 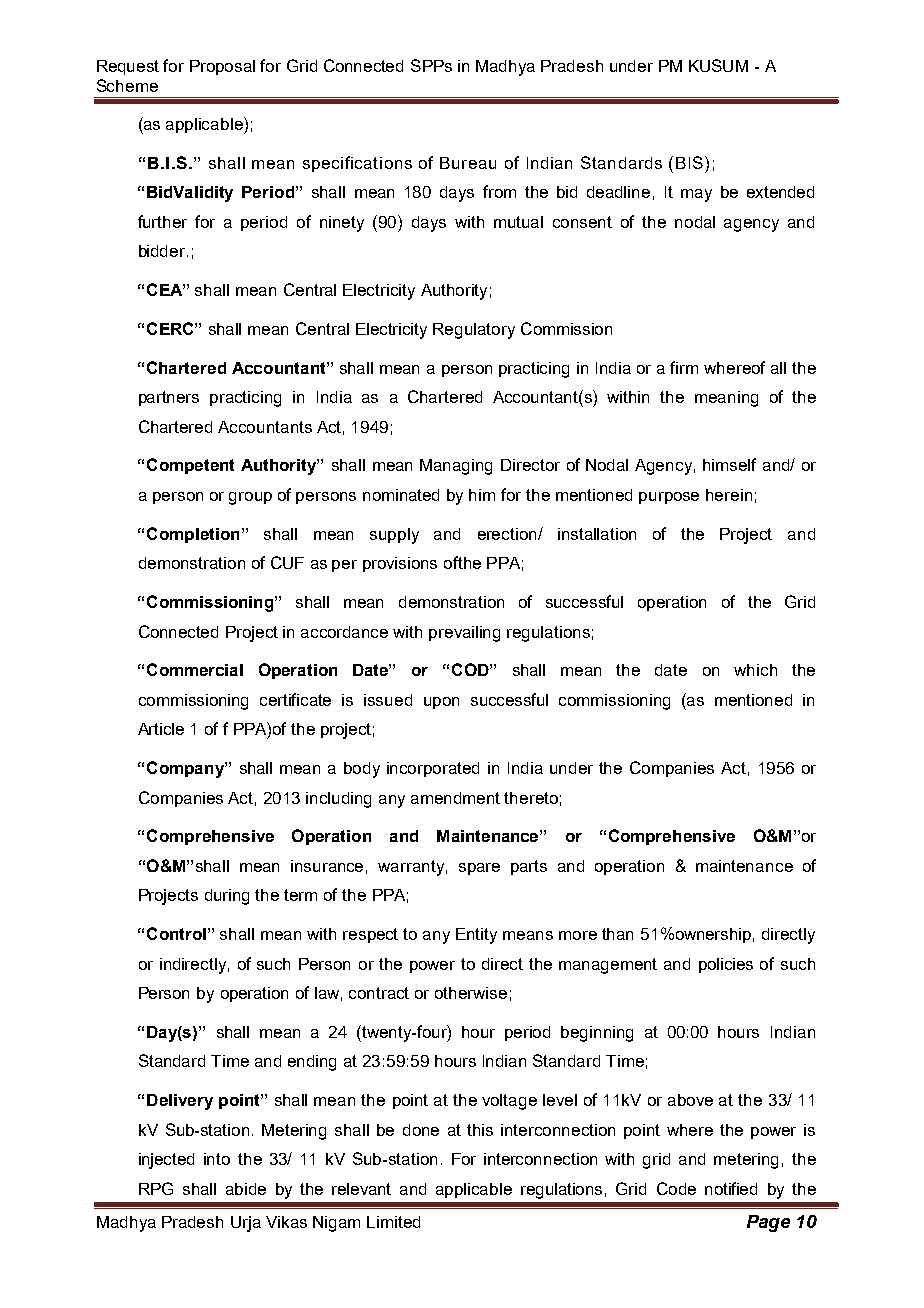 I want to click on Commercial, so click(x=195, y=669).
